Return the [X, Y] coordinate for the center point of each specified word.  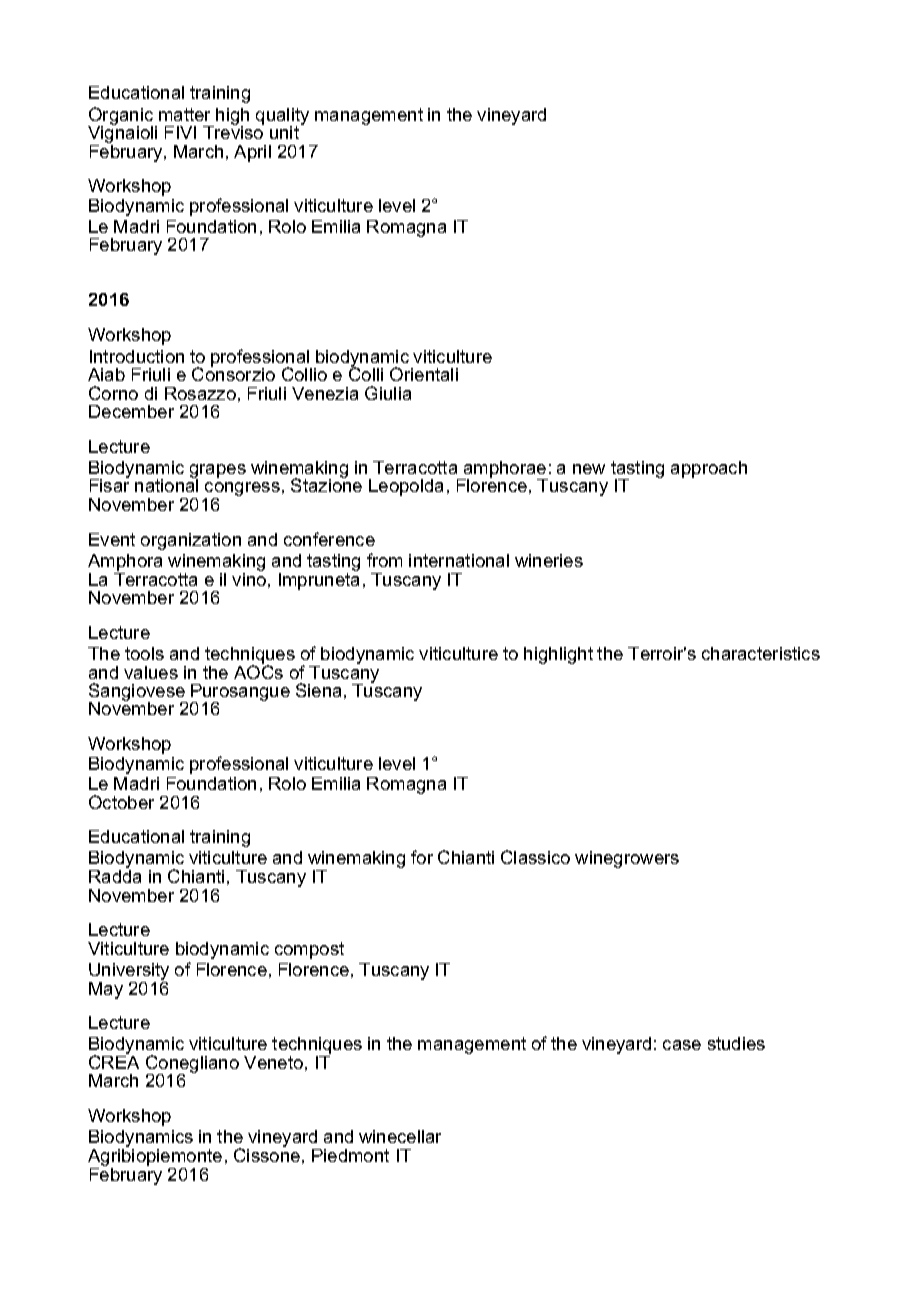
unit [286, 131]
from [384, 560]
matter [184, 114]
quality [282, 118]
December [131, 411]
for [422, 857]
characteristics [761, 653]
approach [709, 469]
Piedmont [350, 1155]
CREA [114, 1061]
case [682, 1045]
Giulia [388, 393]
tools [144, 653]
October [121, 802]
